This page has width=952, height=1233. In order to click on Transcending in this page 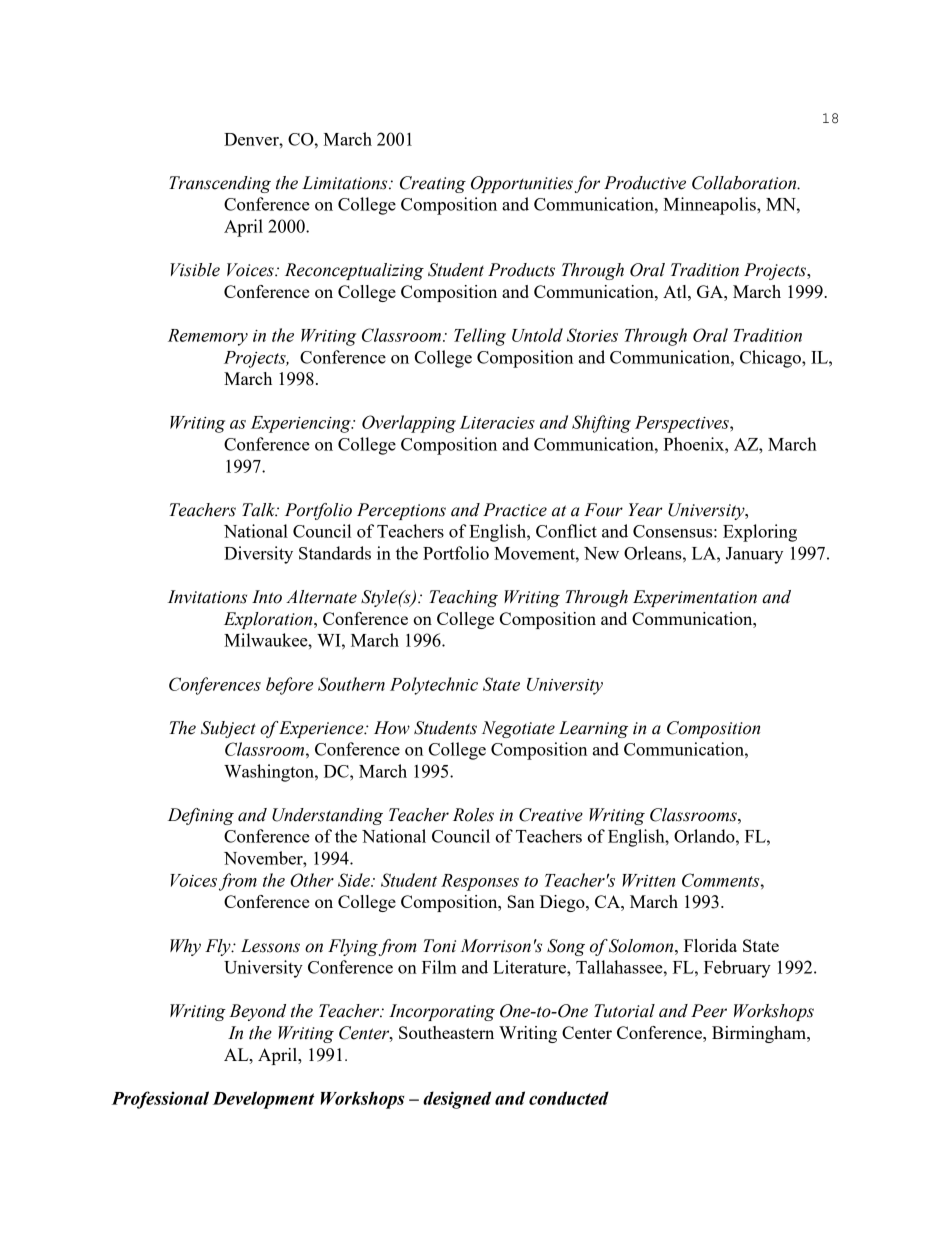, I will do `click(220, 184)`.
